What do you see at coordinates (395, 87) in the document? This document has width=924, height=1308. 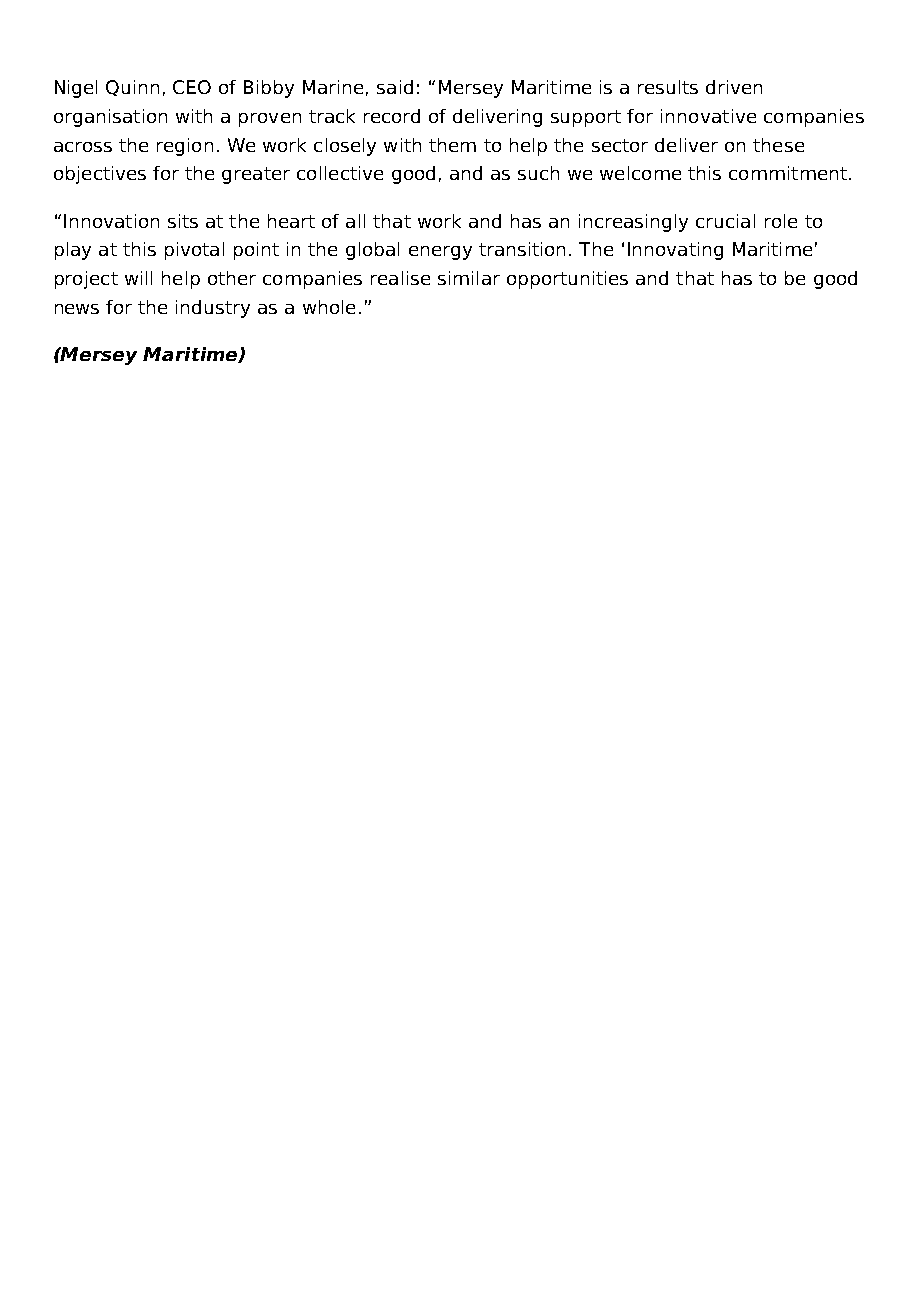 I see `said` at bounding box center [395, 87].
